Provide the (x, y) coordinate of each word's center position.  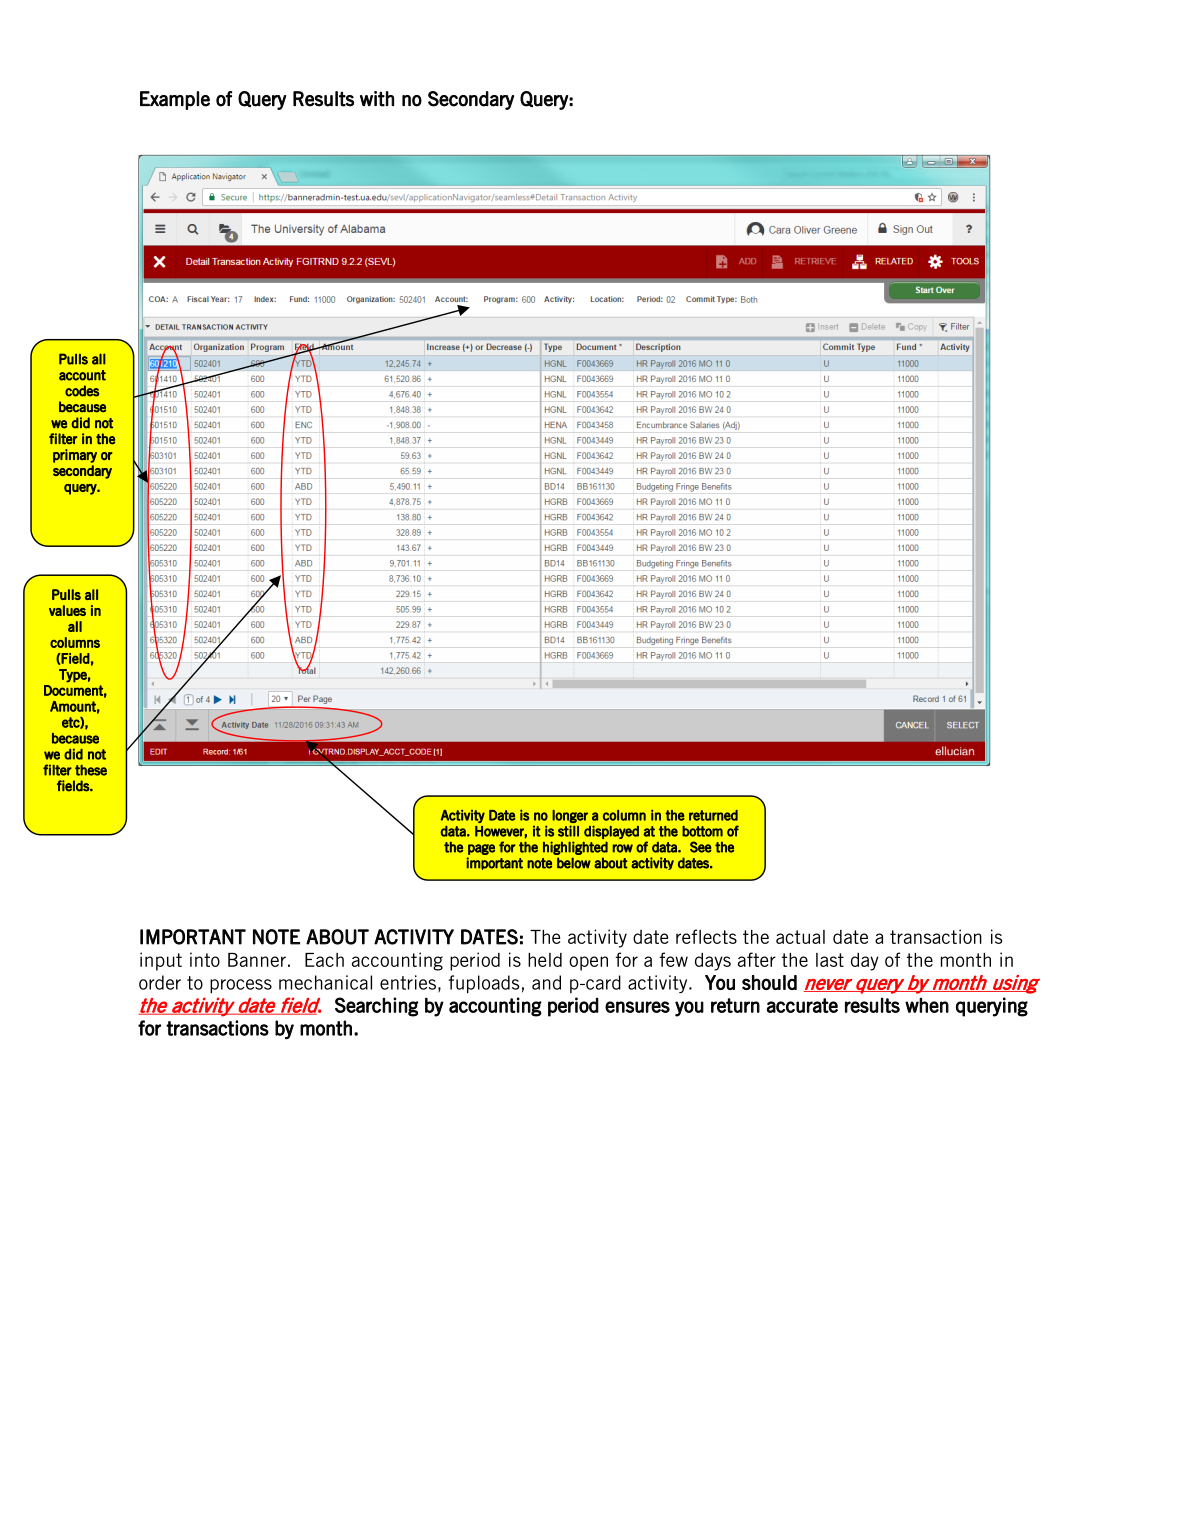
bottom (702, 831)
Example (175, 100)
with (377, 99)
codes (82, 391)
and (546, 982)
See (701, 847)
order (160, 982)
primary (75, 456)
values (67, 610)
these (91, 770)
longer (570, 816)
